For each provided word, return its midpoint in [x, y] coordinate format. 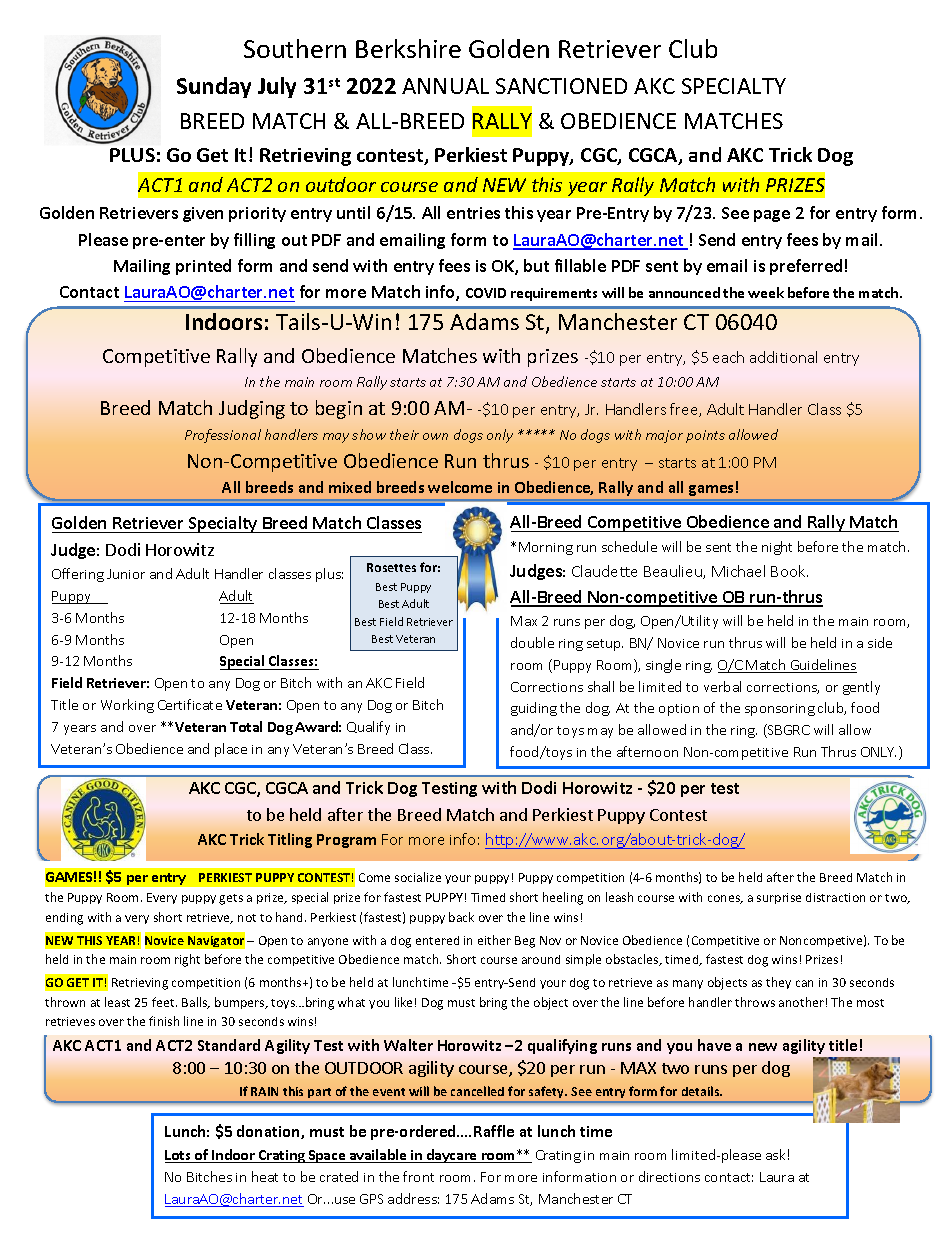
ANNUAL [445, 86]
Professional [223, 436]
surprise [779, 898]
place [231, 750]
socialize [418, 877]
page [772, 216]
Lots [179, 1156]
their [404, 434]
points [705, 436]
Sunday [214, 87]
